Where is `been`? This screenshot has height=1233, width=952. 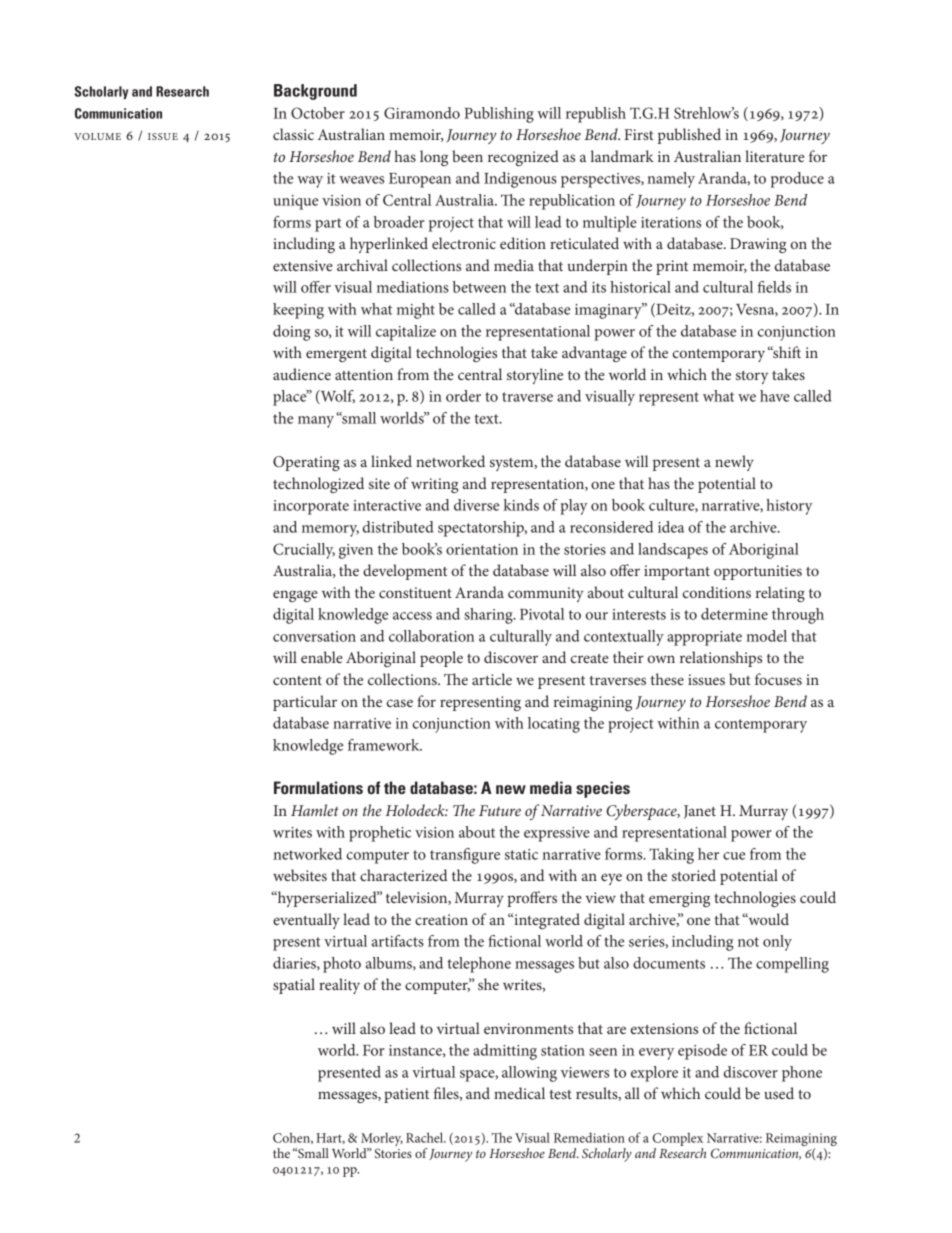 been is located at coordinates (467, 156).
